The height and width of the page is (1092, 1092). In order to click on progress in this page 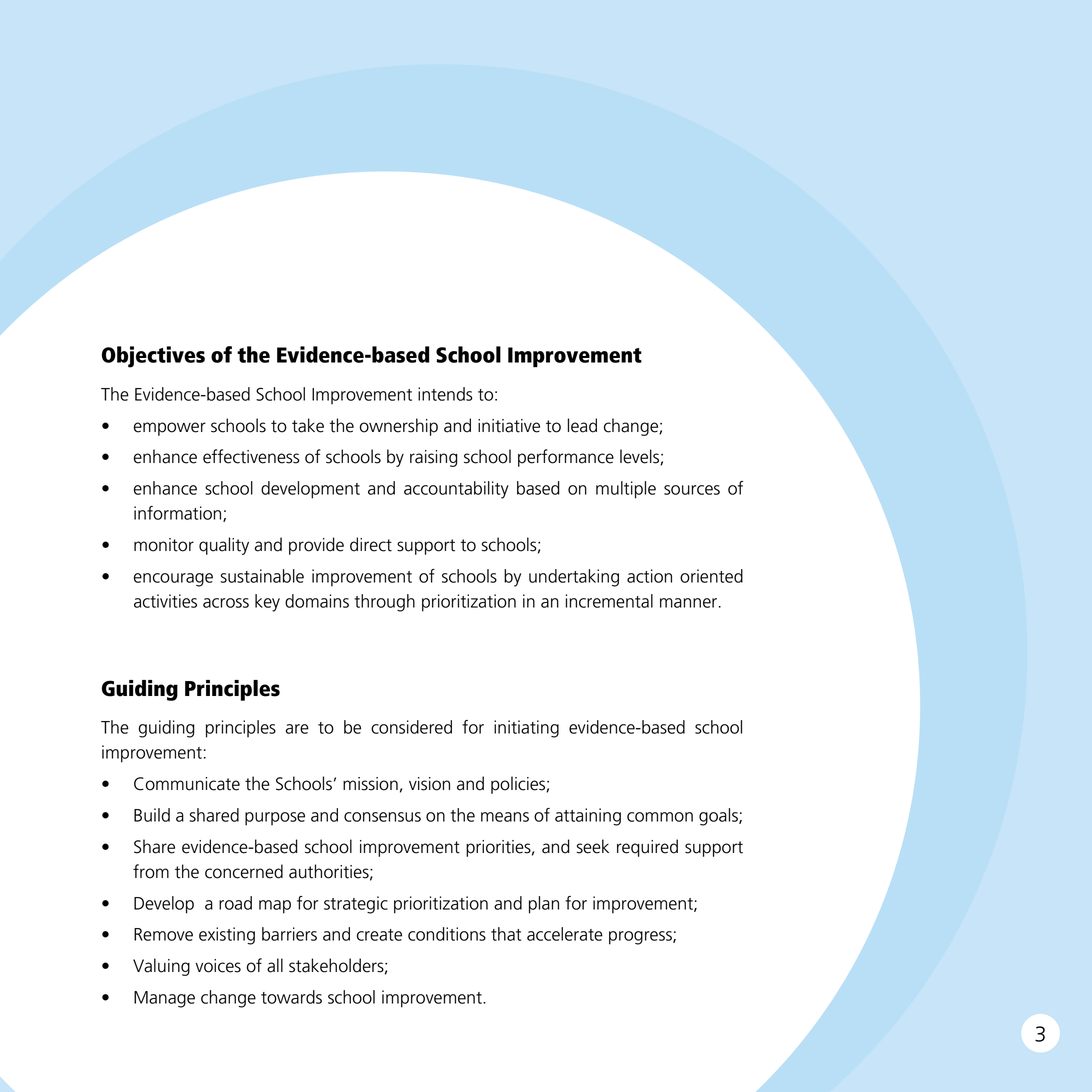, I will do `click(641, 938)`.
